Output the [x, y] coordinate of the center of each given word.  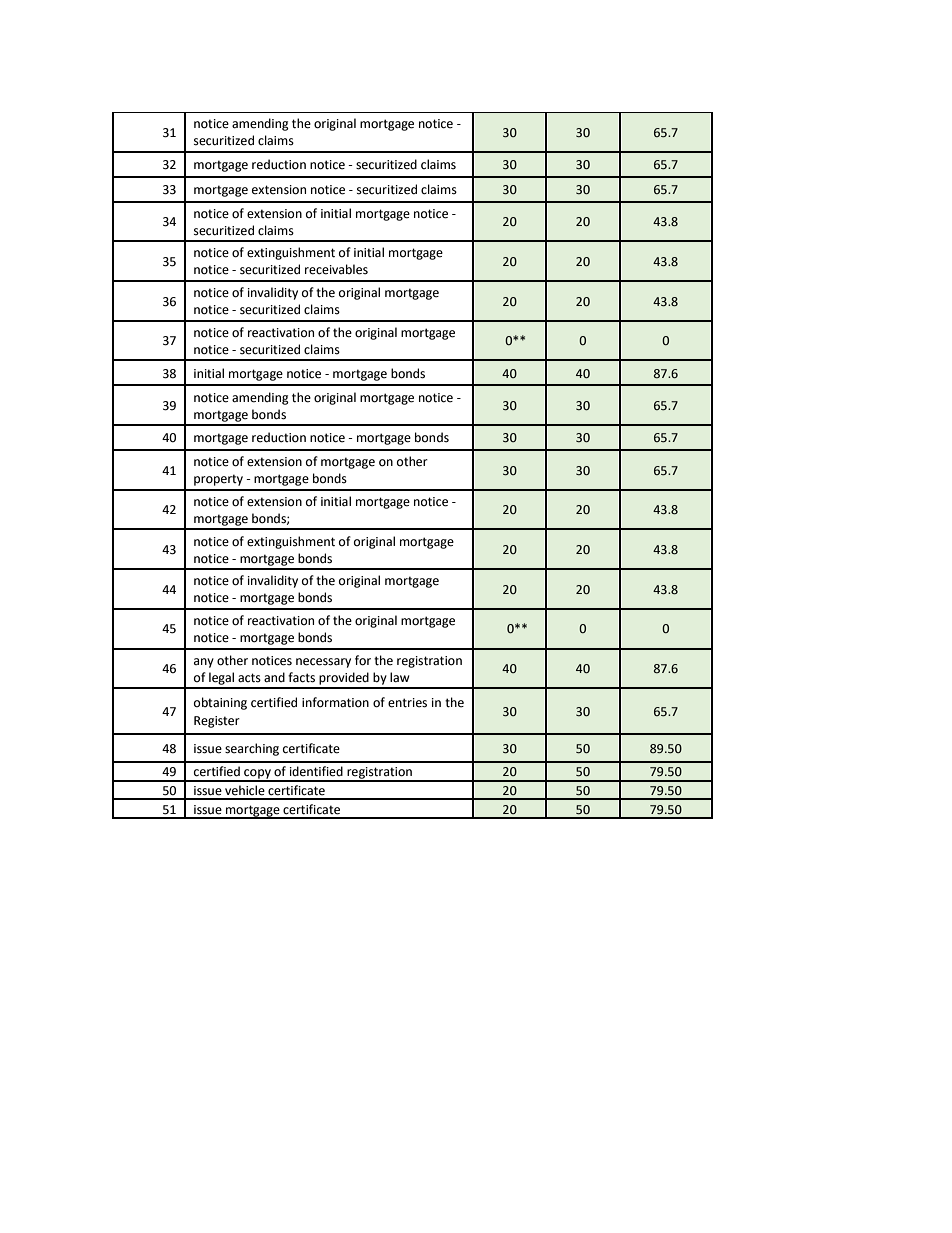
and [274, 677]
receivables [336, 269]
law [400, 677]
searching [252, 749]
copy [257, 775]
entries [407, 703]
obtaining [220, 703]
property [218, 480]
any [204, 663]
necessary [323, 663]
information [335, 702]
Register [217, 722]
